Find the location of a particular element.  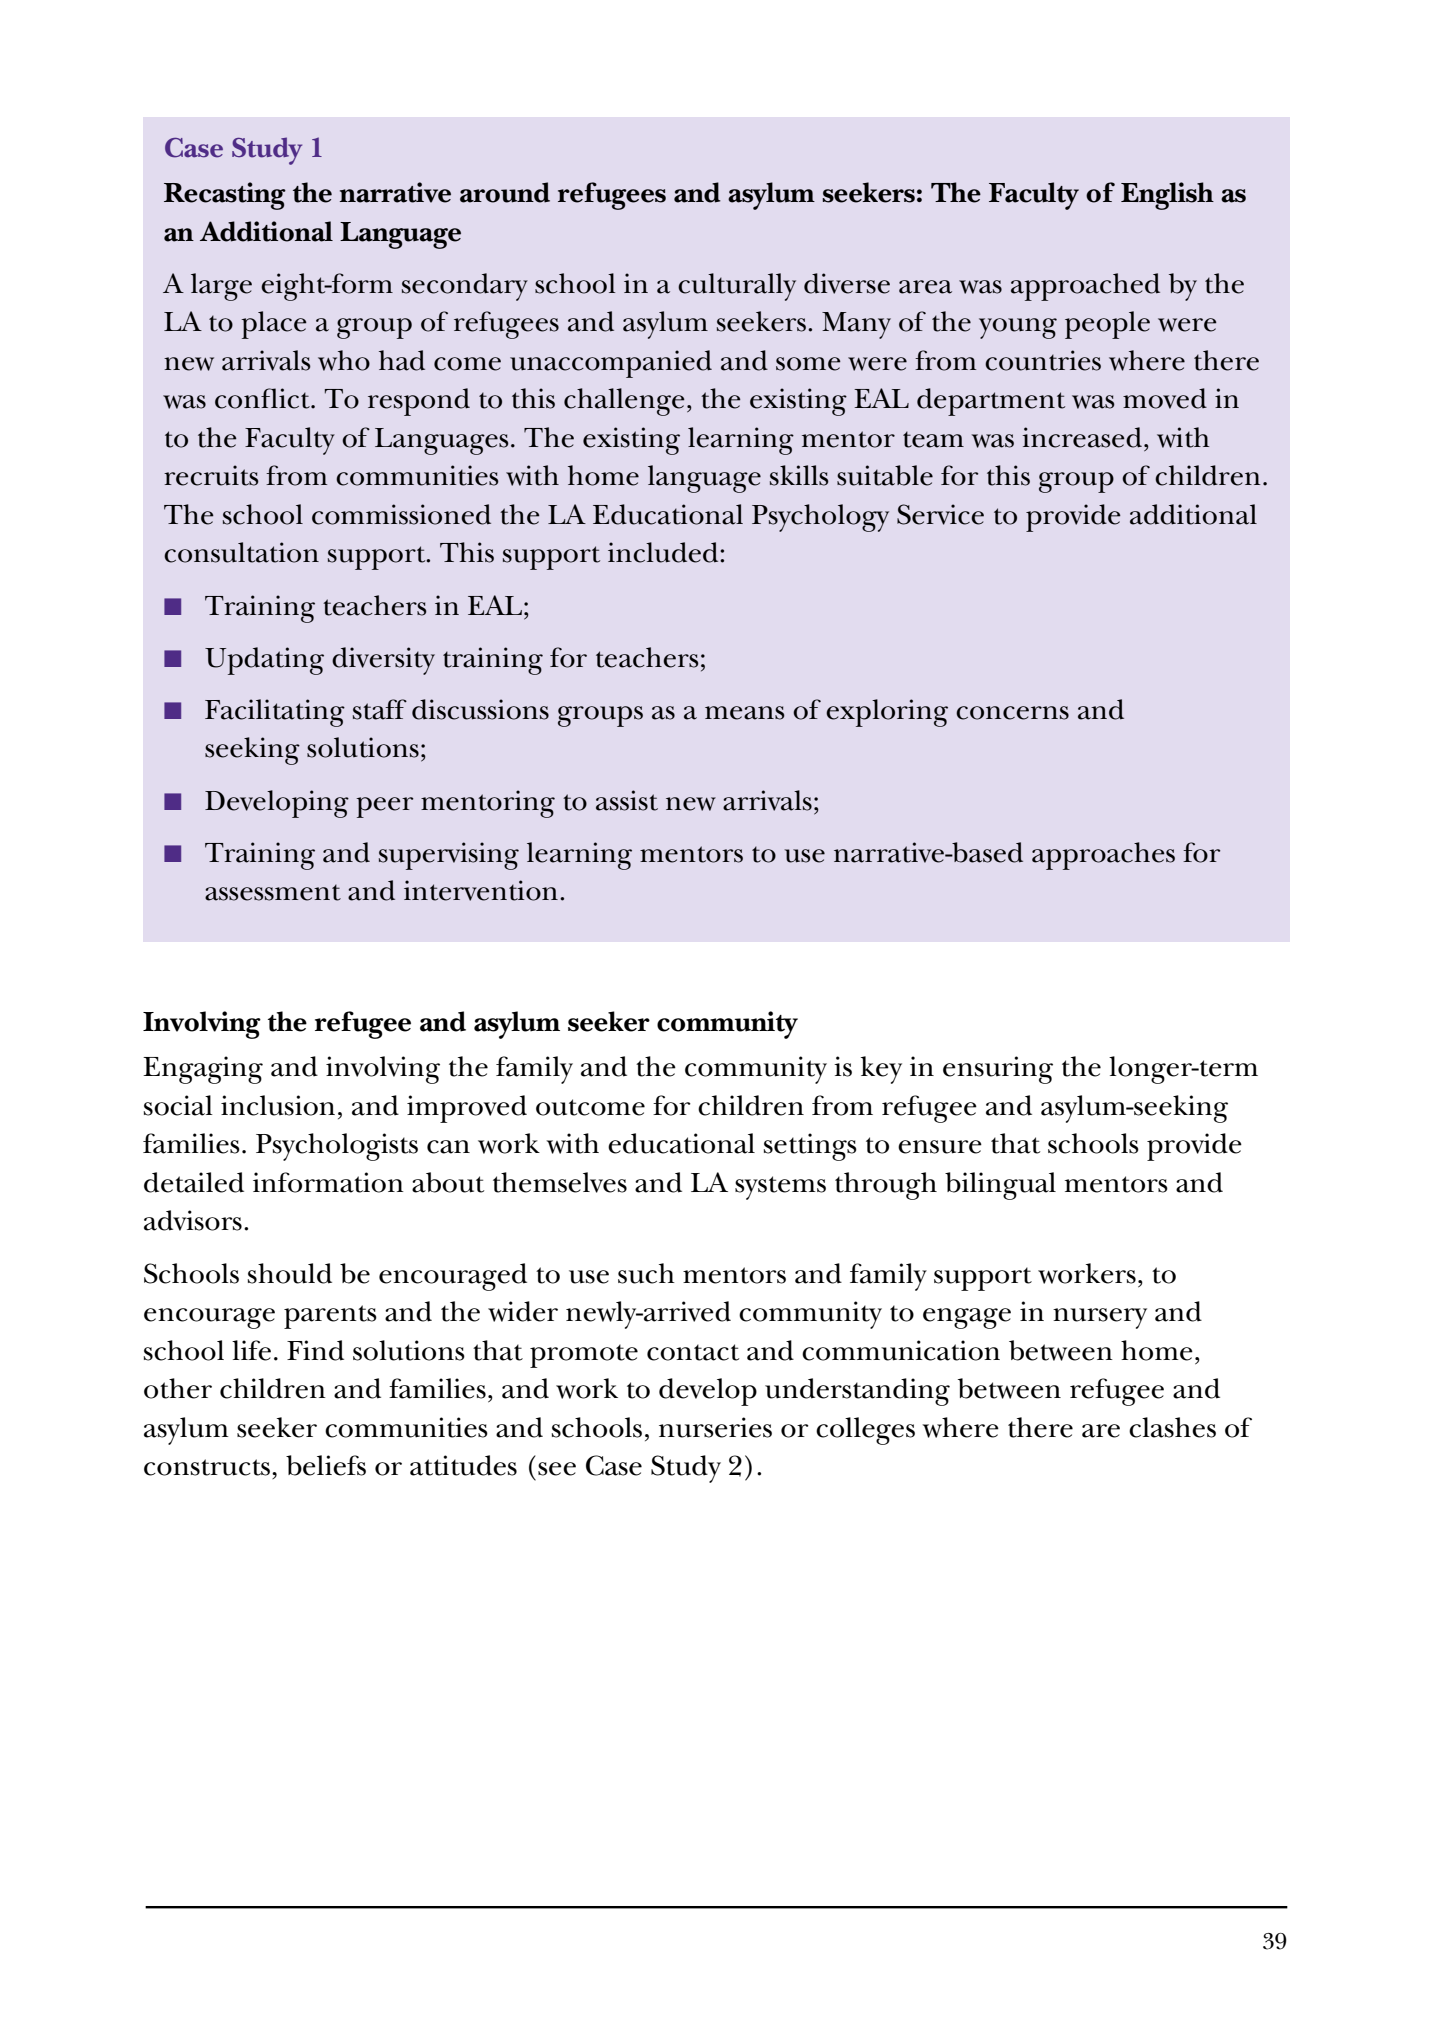

approached is located at coordinates (1085, 287).
